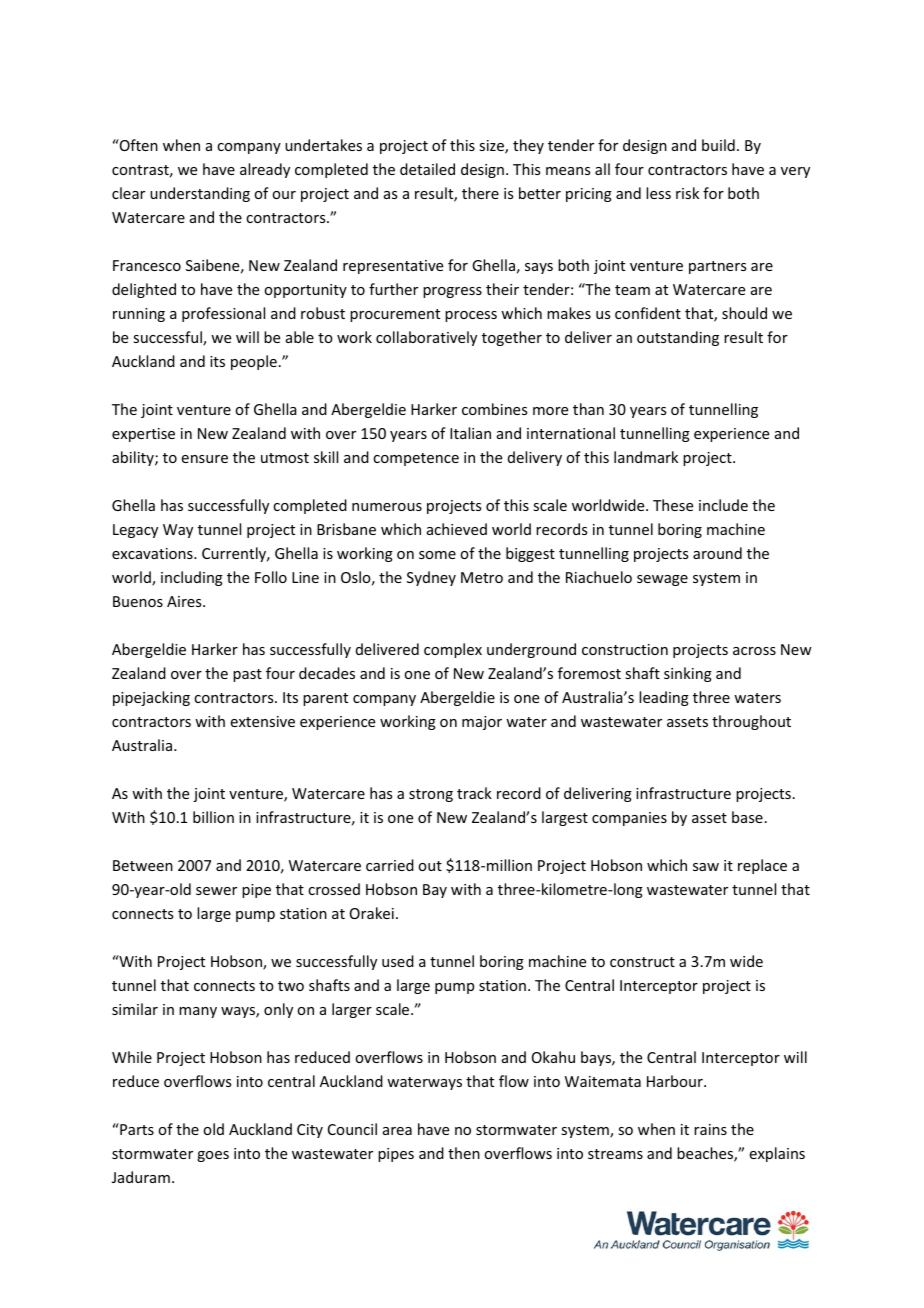 The width and height of the page is (924, 1308). Describe the element at coordinates (688, 674) in the page. I see `sinking` at that location.
